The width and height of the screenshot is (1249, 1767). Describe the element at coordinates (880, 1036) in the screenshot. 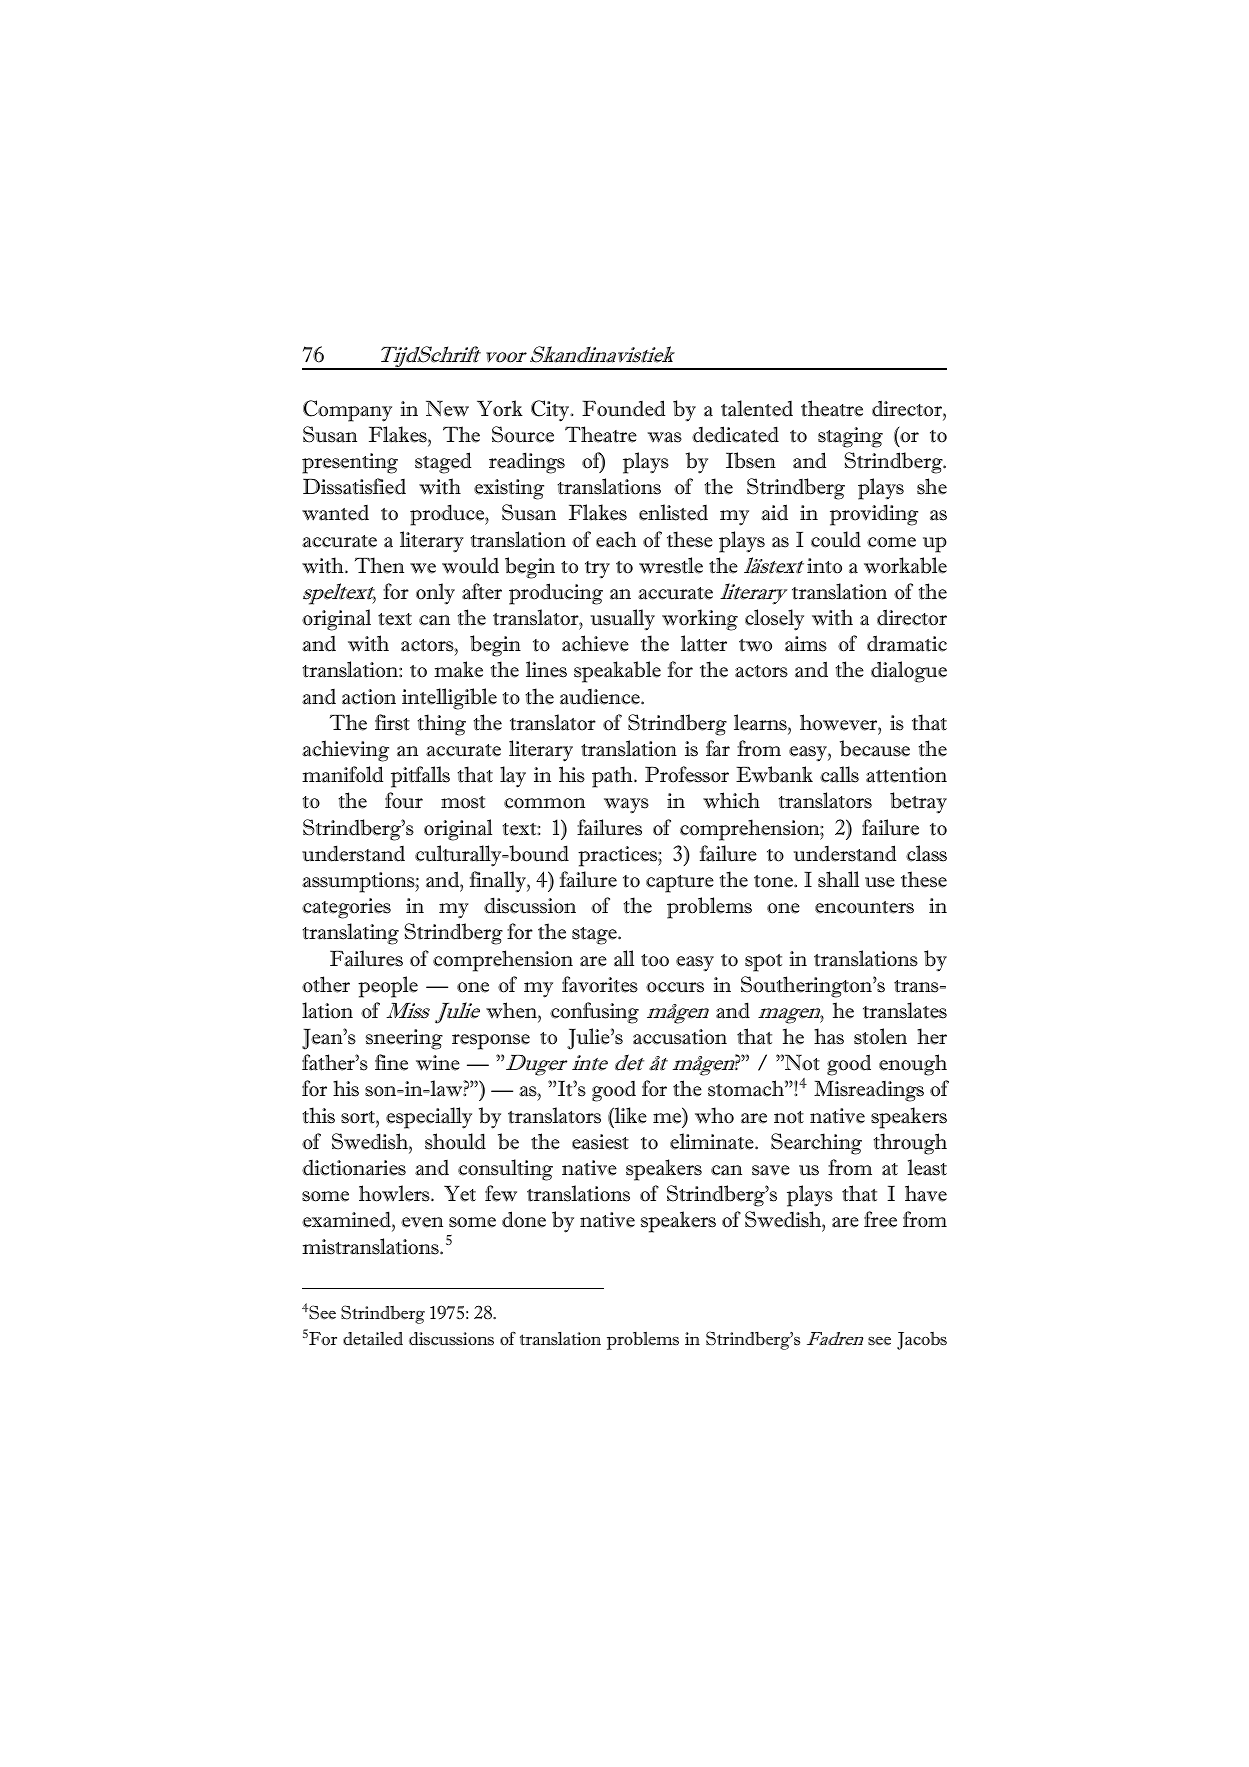

I see `stolen` at that location.
